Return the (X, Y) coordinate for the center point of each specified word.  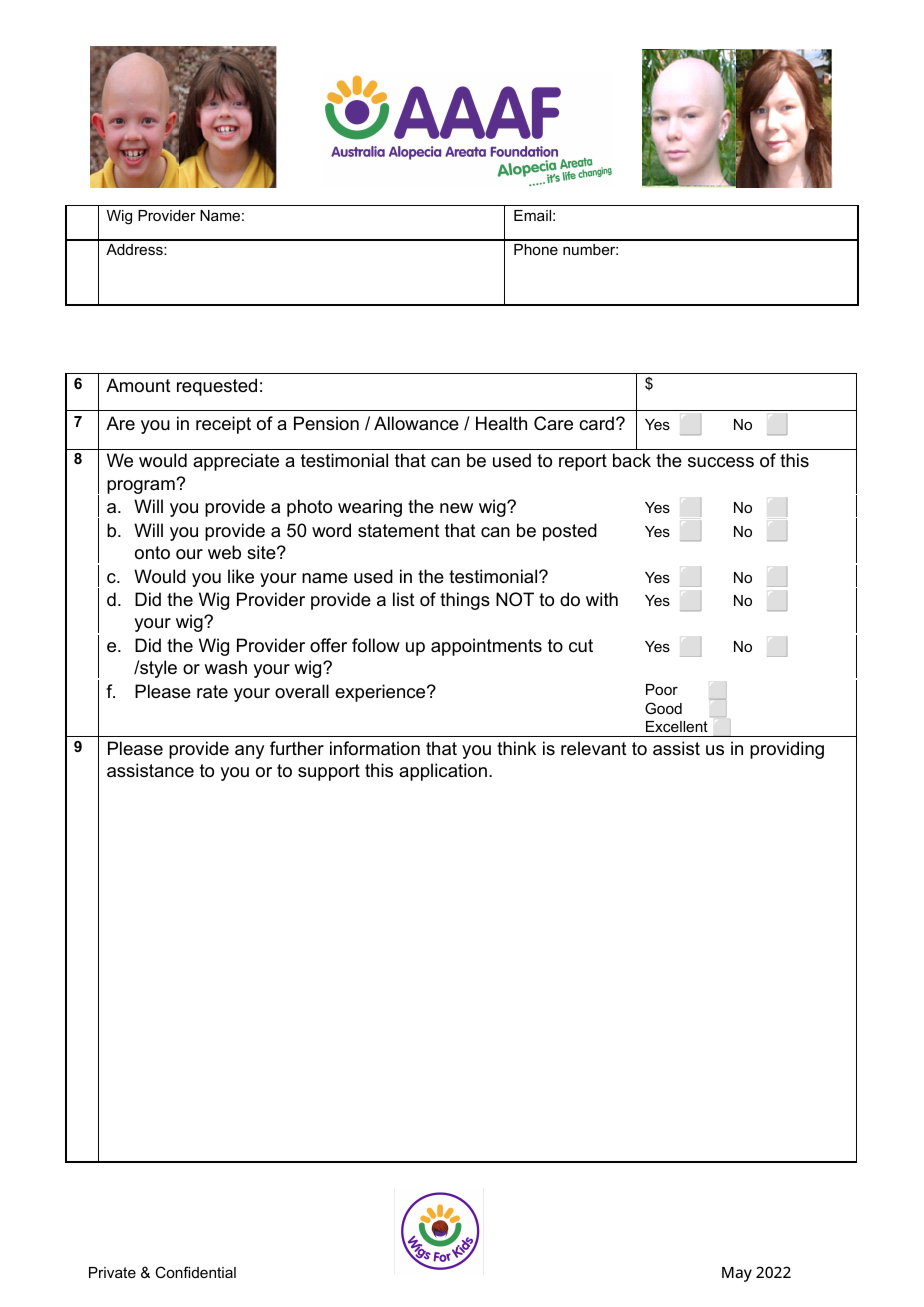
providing (787, 750)
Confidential (195, 1272)
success (721, 462)
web (224, 552)
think (516, 748)
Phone (536, 249)
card (596, 423)
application (443, 772)
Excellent (677, 726)
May (737, 1274)
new (456, 508)
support (329, 772)
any (249, 752)
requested (217, 387)
